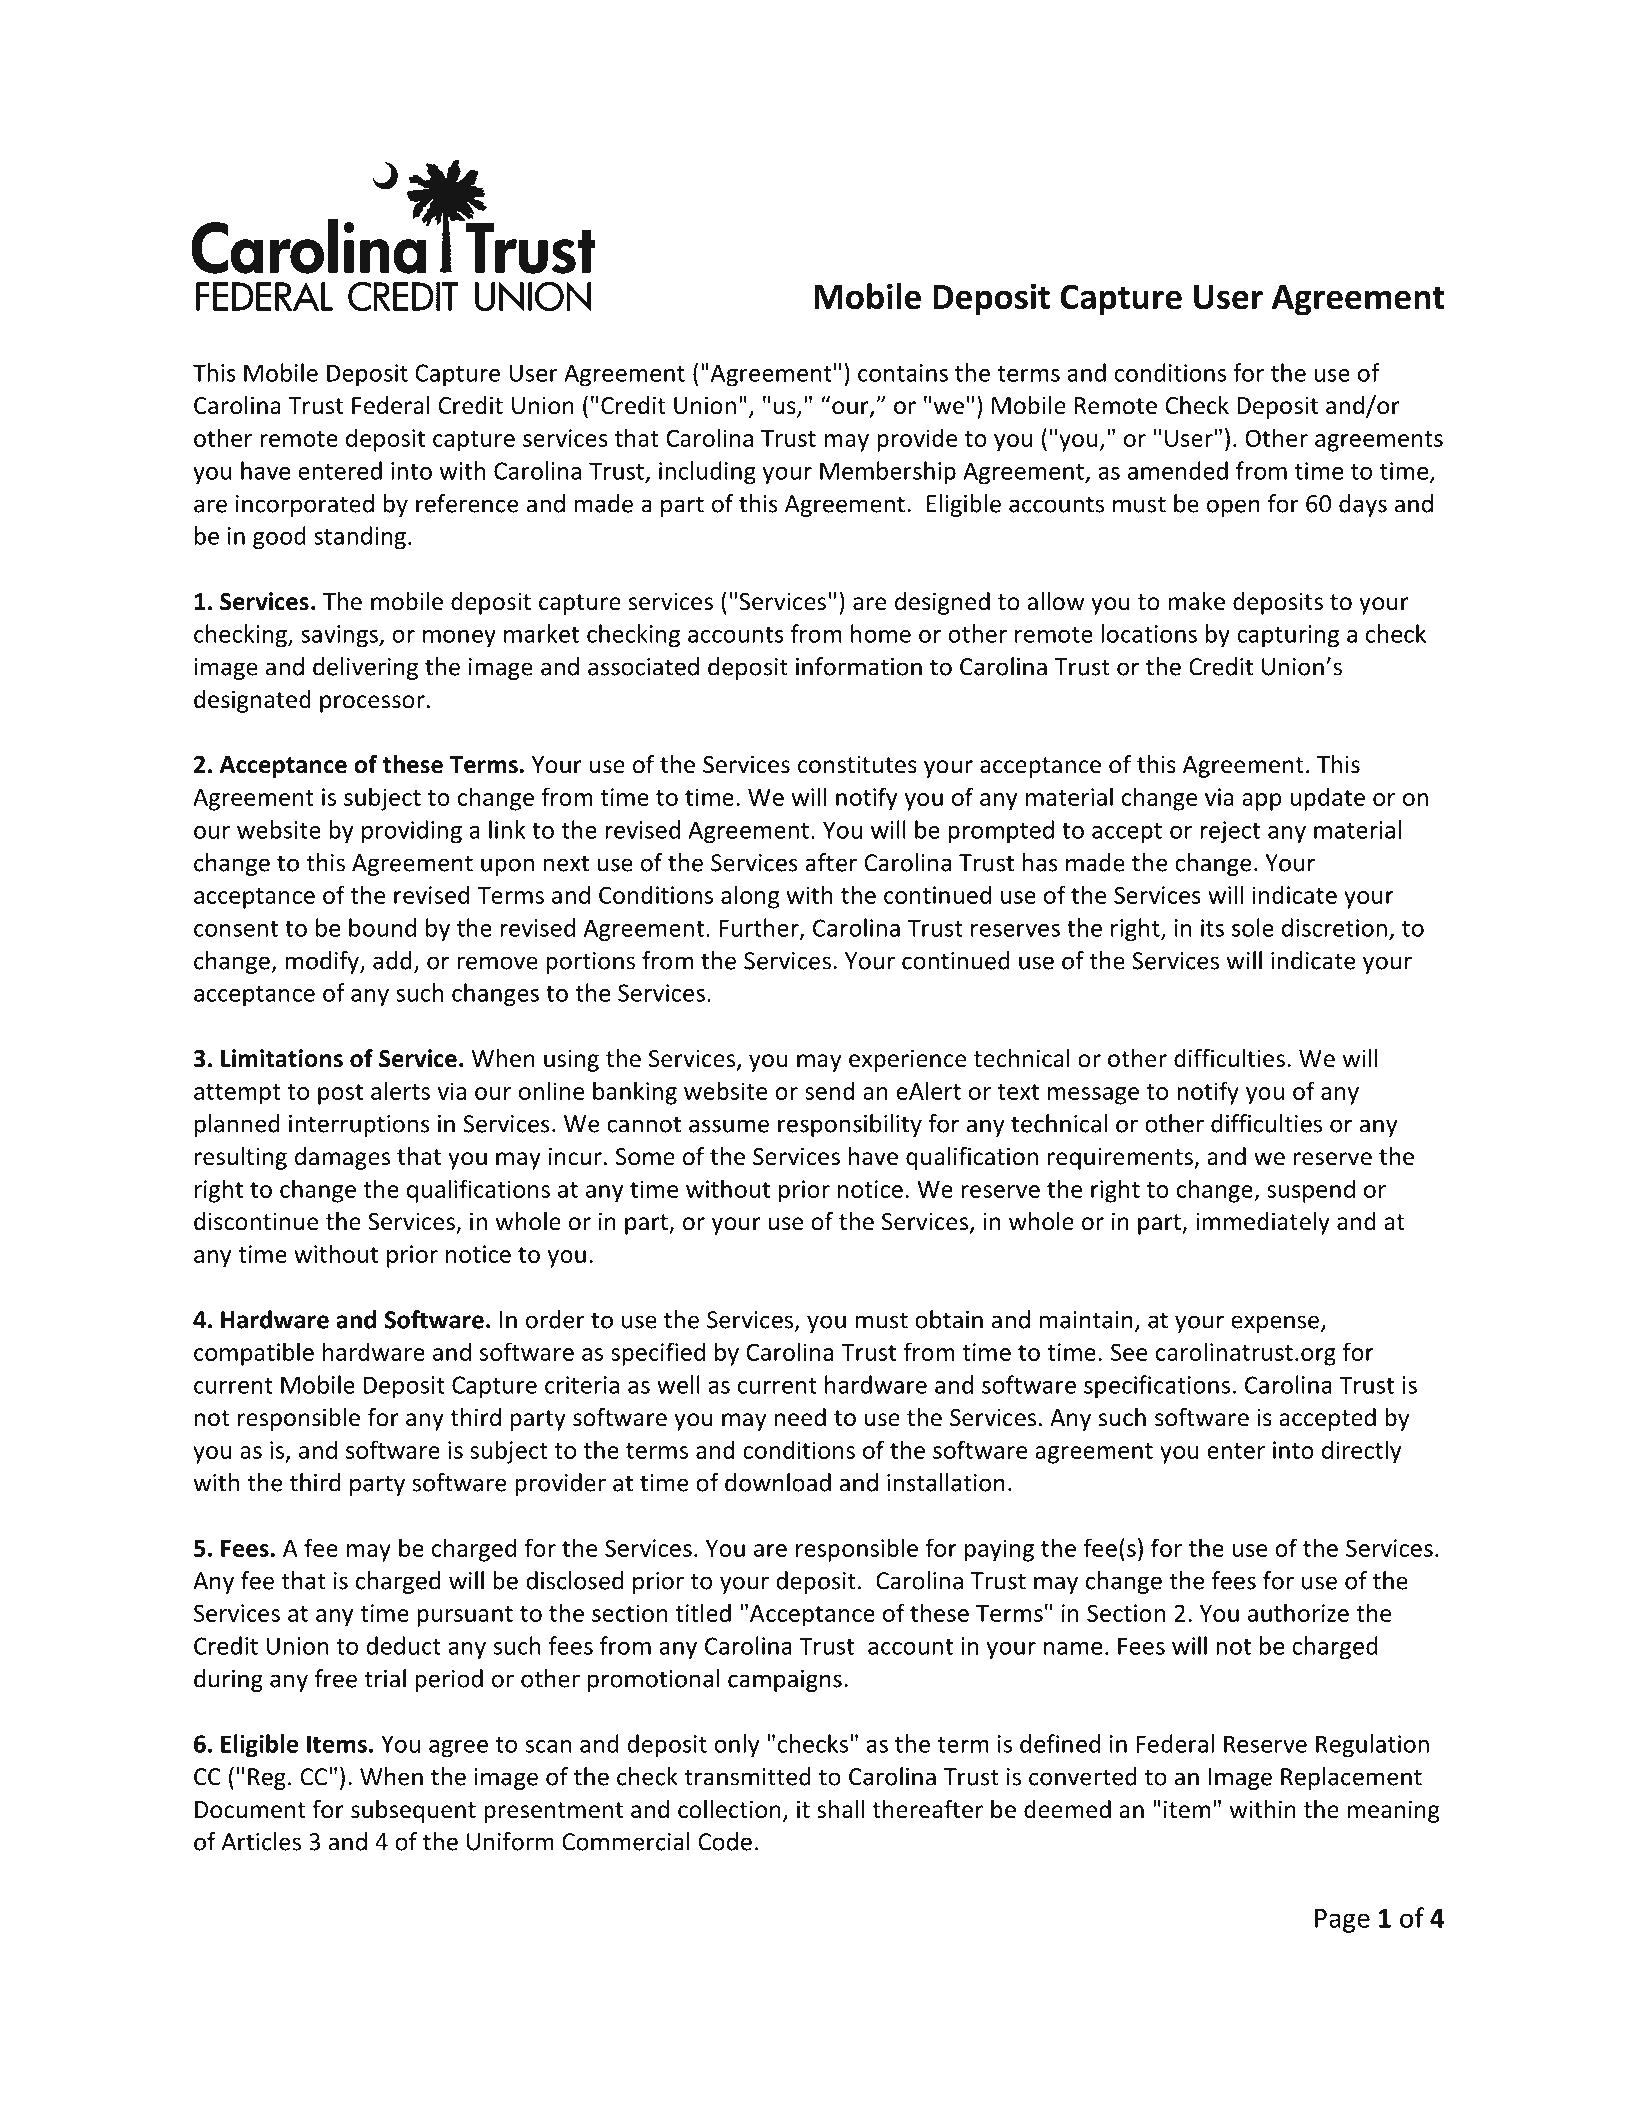  Describe the element at coordinates (342, 1158) in the screenshot. I see `damages` at that location.
